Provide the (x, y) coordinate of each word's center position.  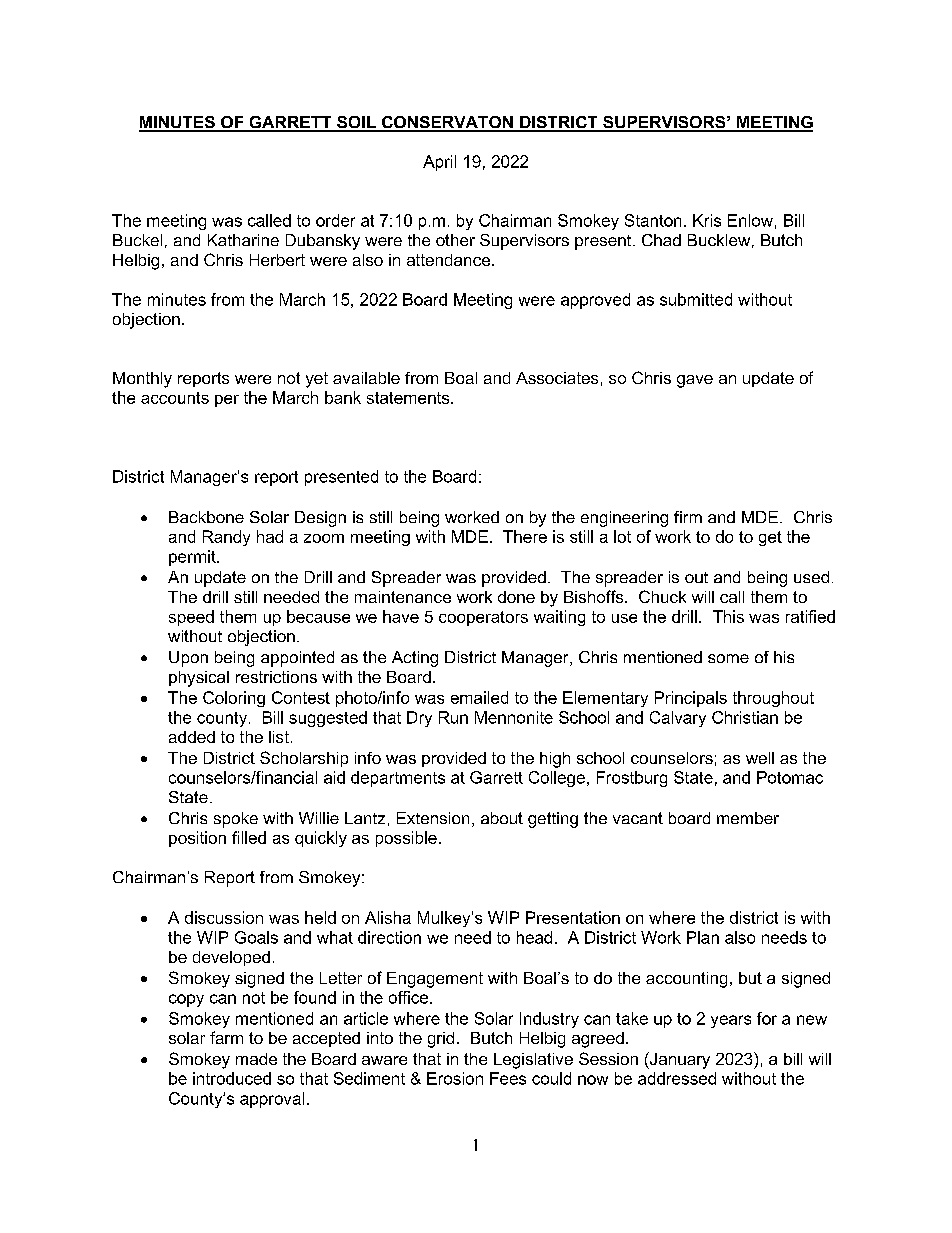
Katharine (243, 240)
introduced (232, 1078)
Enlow (750, 220)
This (728, 616)
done (516, 597)
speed (191, 618)
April (439, 163)
